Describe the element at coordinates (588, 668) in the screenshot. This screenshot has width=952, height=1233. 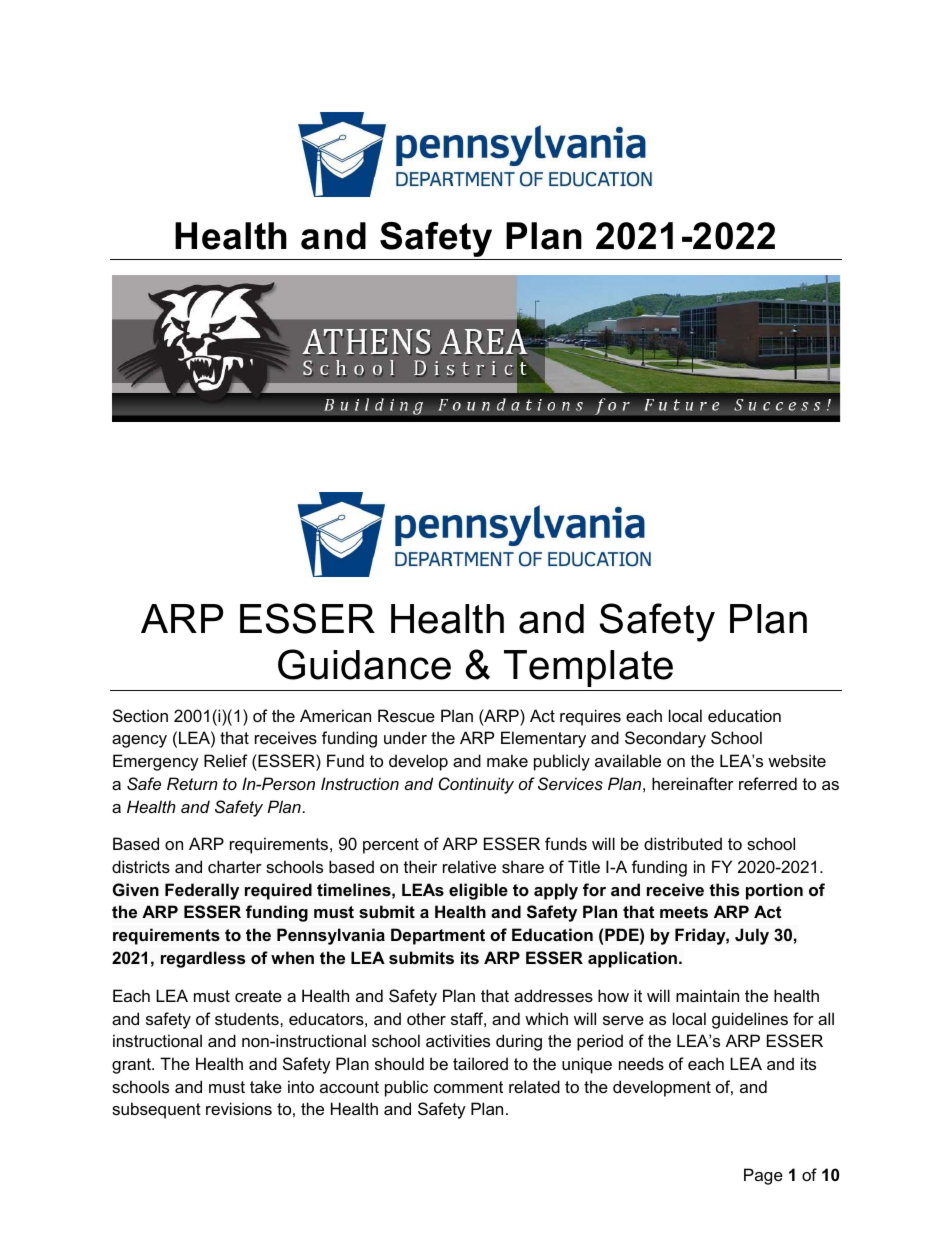
I see `Template` at that location.
